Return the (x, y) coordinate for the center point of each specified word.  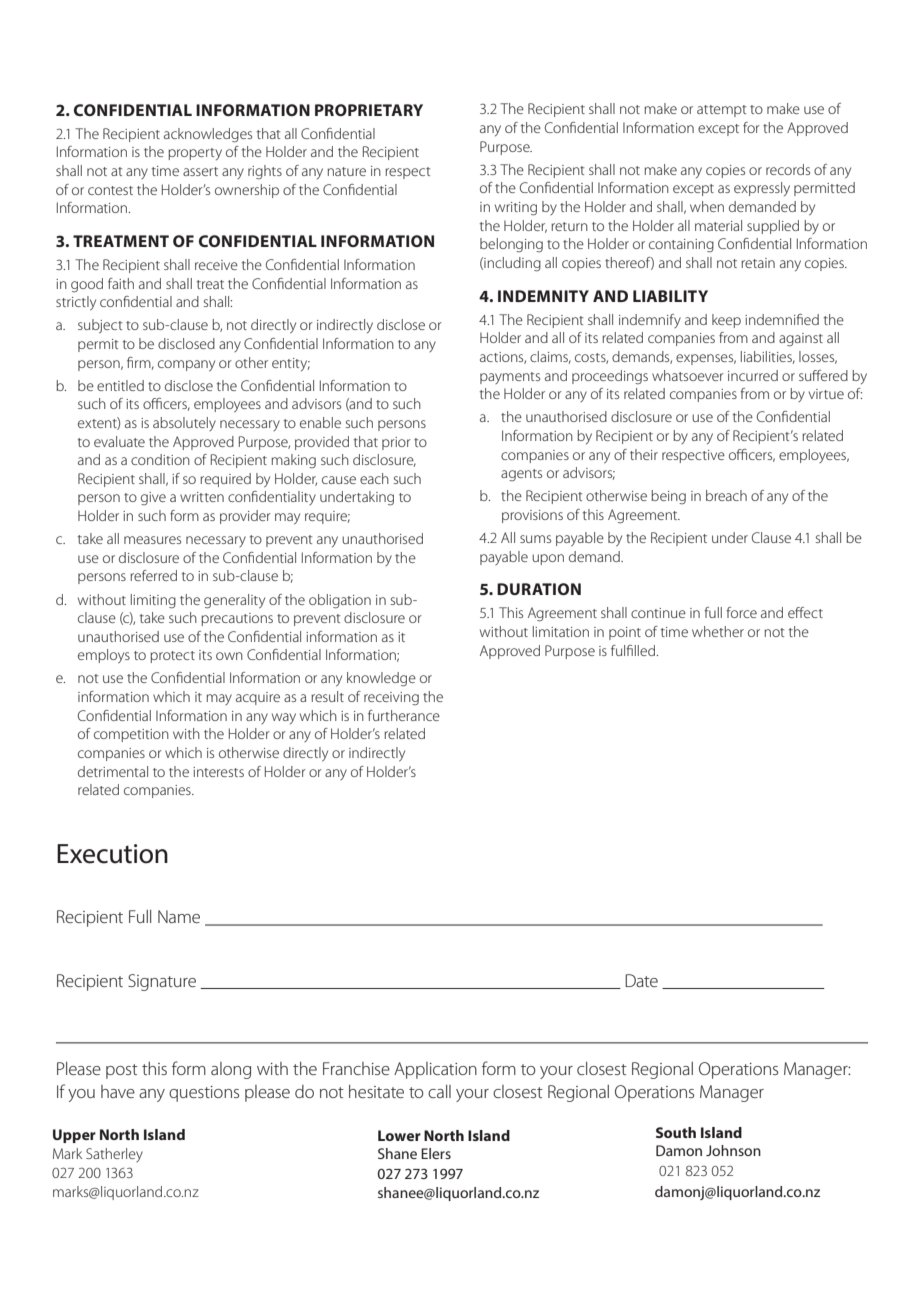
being (668, 497)
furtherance (404, 715)
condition (160, 459)
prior (396, 443)
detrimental (113, 771)
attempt (722, 111)
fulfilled (634, 650)
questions (204, 1094)
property (195, 154)
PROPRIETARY (369, 110)
